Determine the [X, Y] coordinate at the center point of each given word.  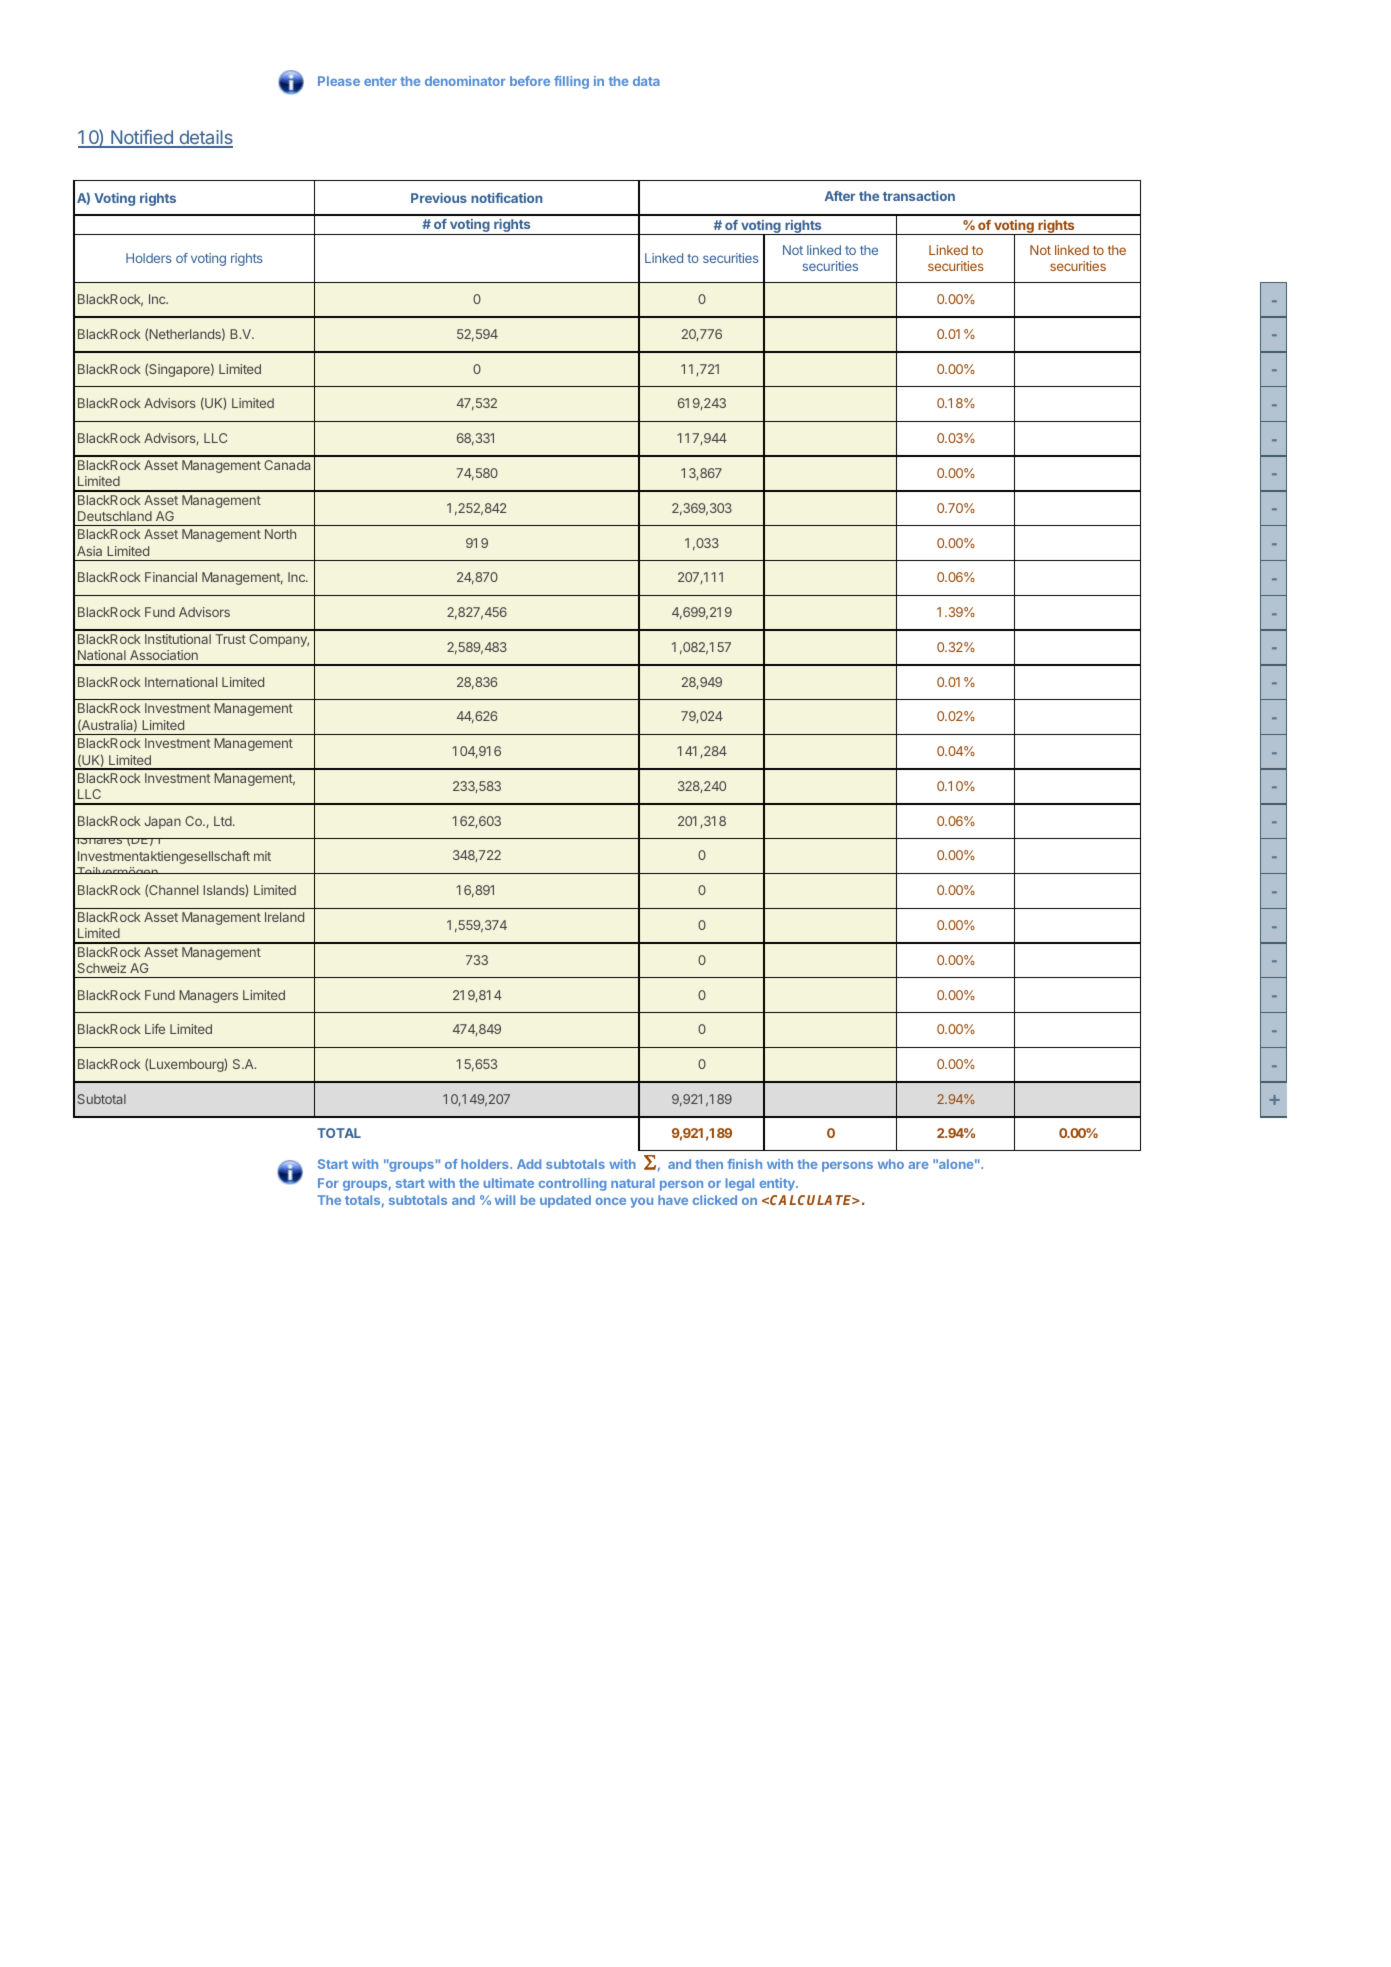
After [840, 196]
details [205, 138]
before [530, 81]
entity [778, 1184]
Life [155, 1029]
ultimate [509, 1183]
